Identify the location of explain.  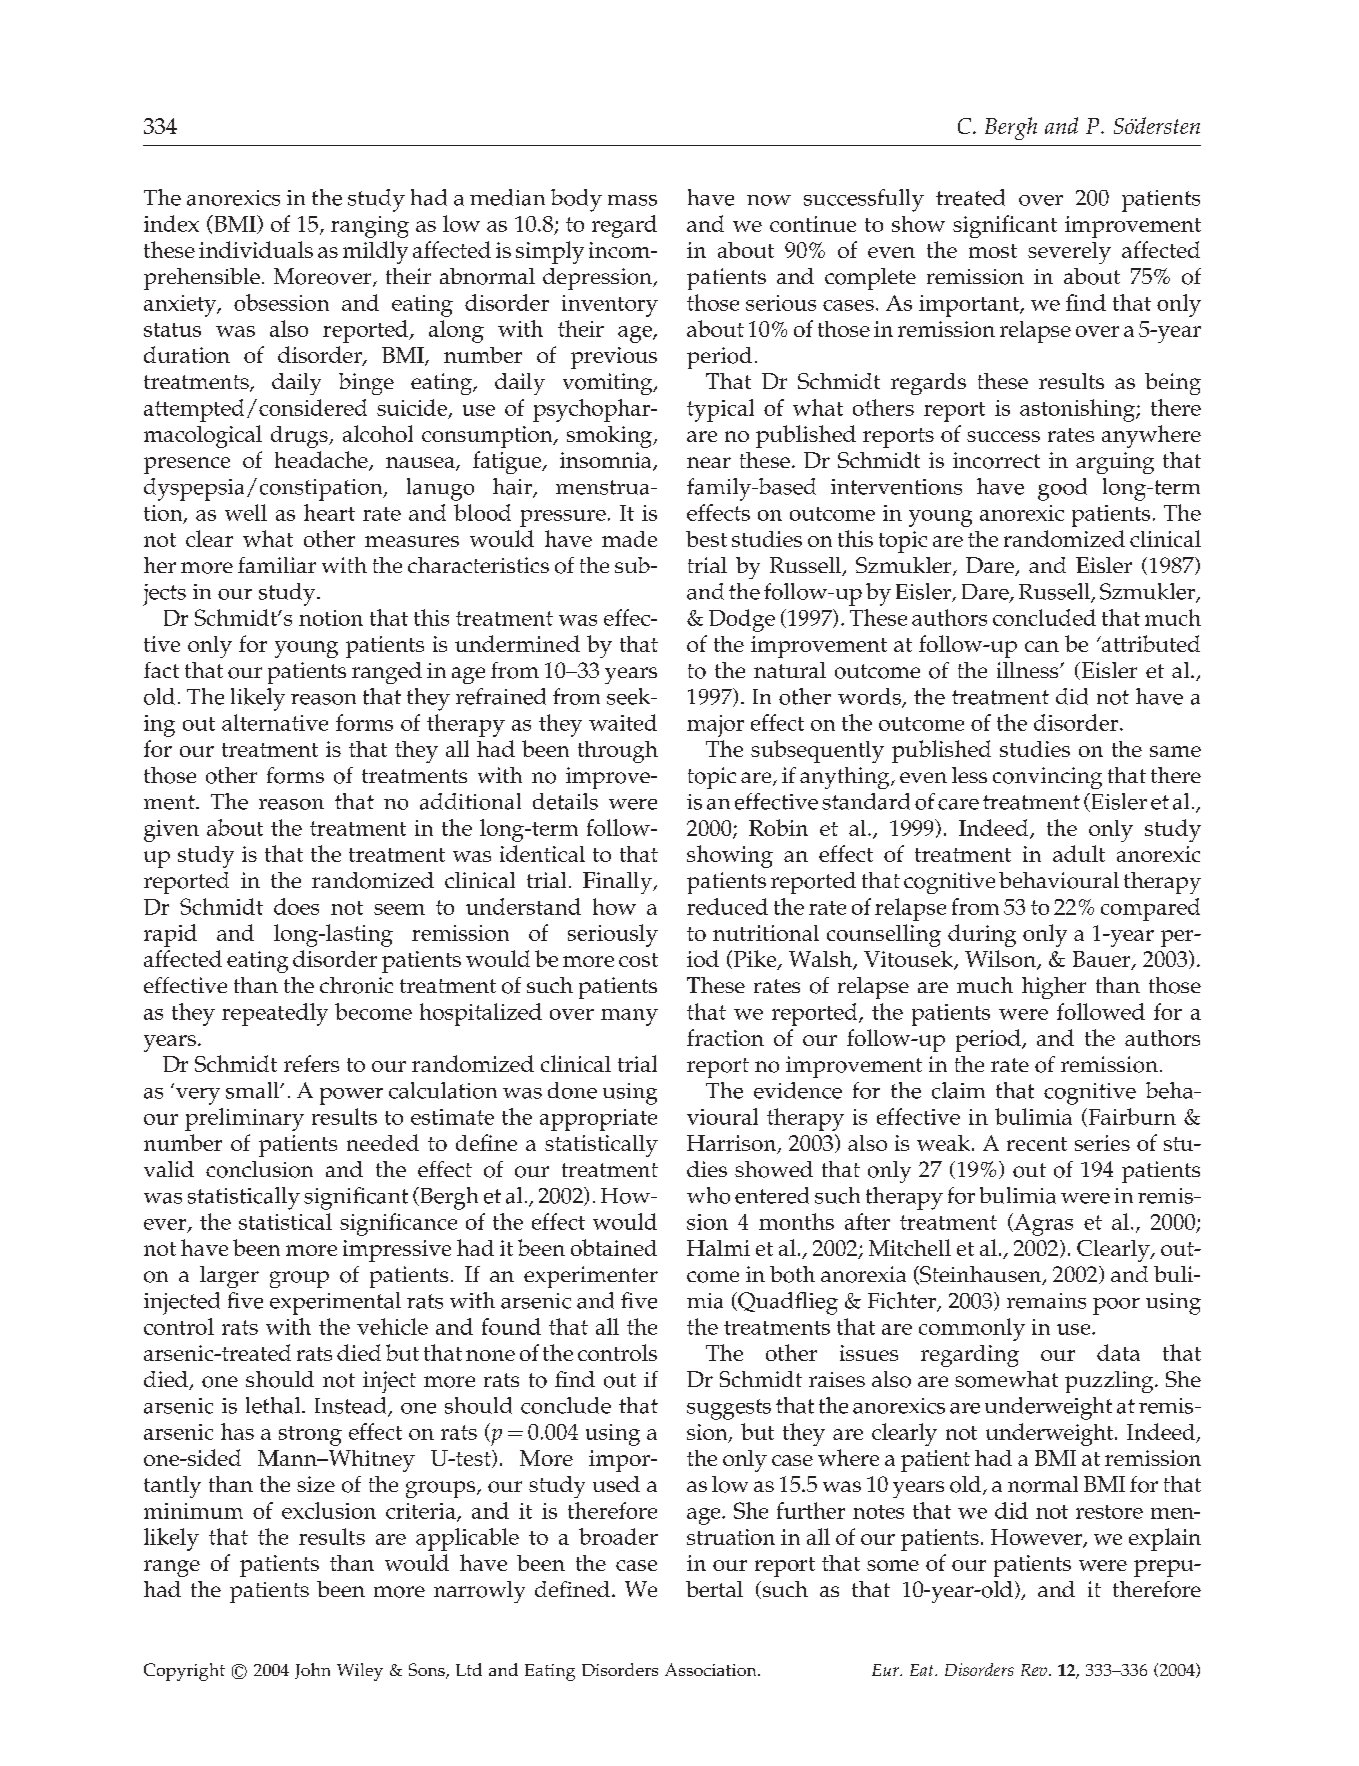
(1165, 1539).
